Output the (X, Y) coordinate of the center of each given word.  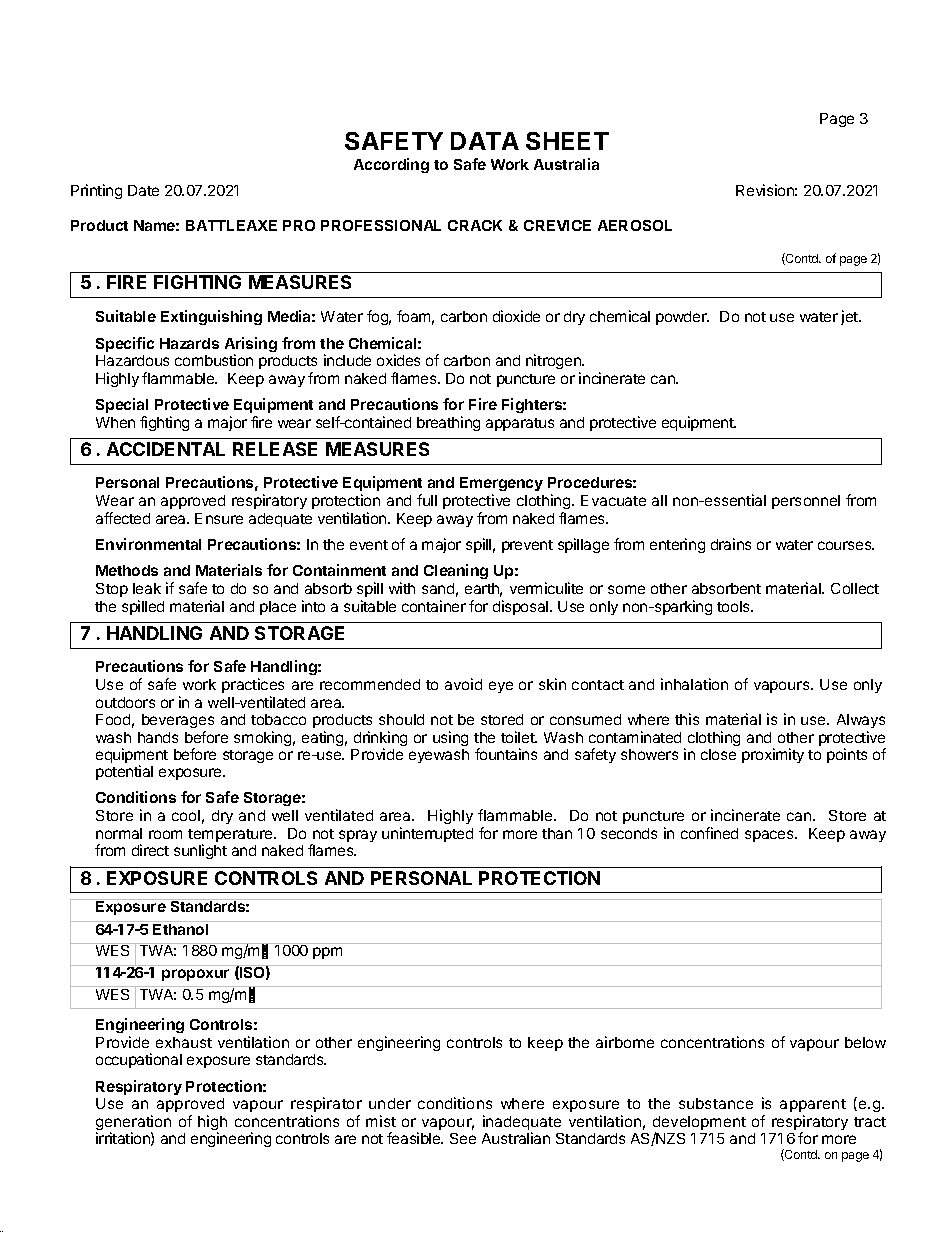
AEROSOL (635, 225)
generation (133, 1124)
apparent (813, 1105)
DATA (485, 141)
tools (734, 606)
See (463, 1138)
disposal (522, 607)
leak (147, 588)
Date (143, 190)
